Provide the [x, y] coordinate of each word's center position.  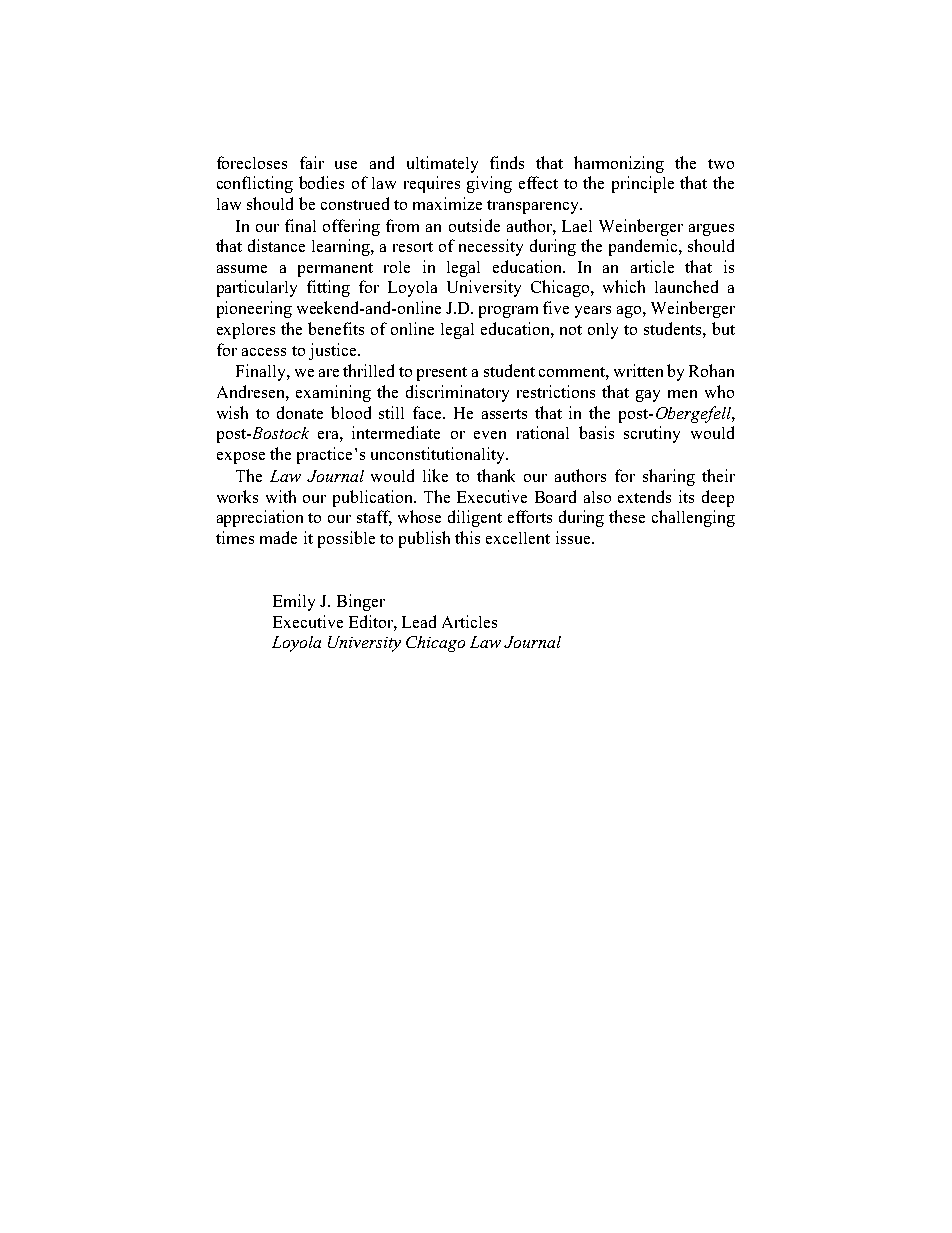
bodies [321, 182]
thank [496, 475]
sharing [669, 477]
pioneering [254, 309]
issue [574, 537]
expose [241, 458]
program [508, 312]
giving [489, 184]
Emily [294, 602]
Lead [419, 621]
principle [643, 184]
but [723, 328]
